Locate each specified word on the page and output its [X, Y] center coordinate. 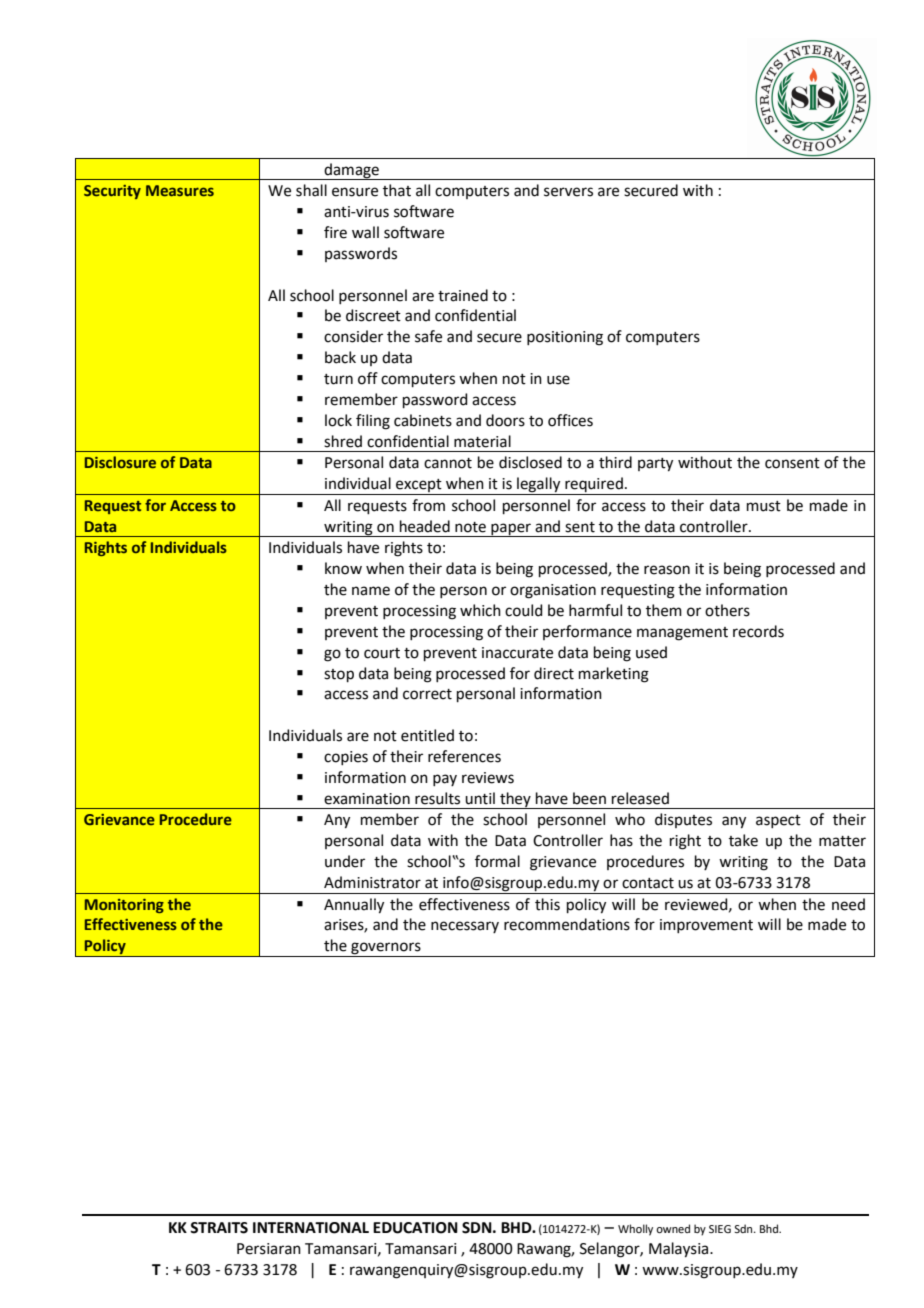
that [397, 190]
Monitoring [124, 906]
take [743, 840]
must [764, 506]
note [470, 527]
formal [497, 861]
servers [568, 192]
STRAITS [219, 1228]
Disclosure [120, 462]
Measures [180, 190]
